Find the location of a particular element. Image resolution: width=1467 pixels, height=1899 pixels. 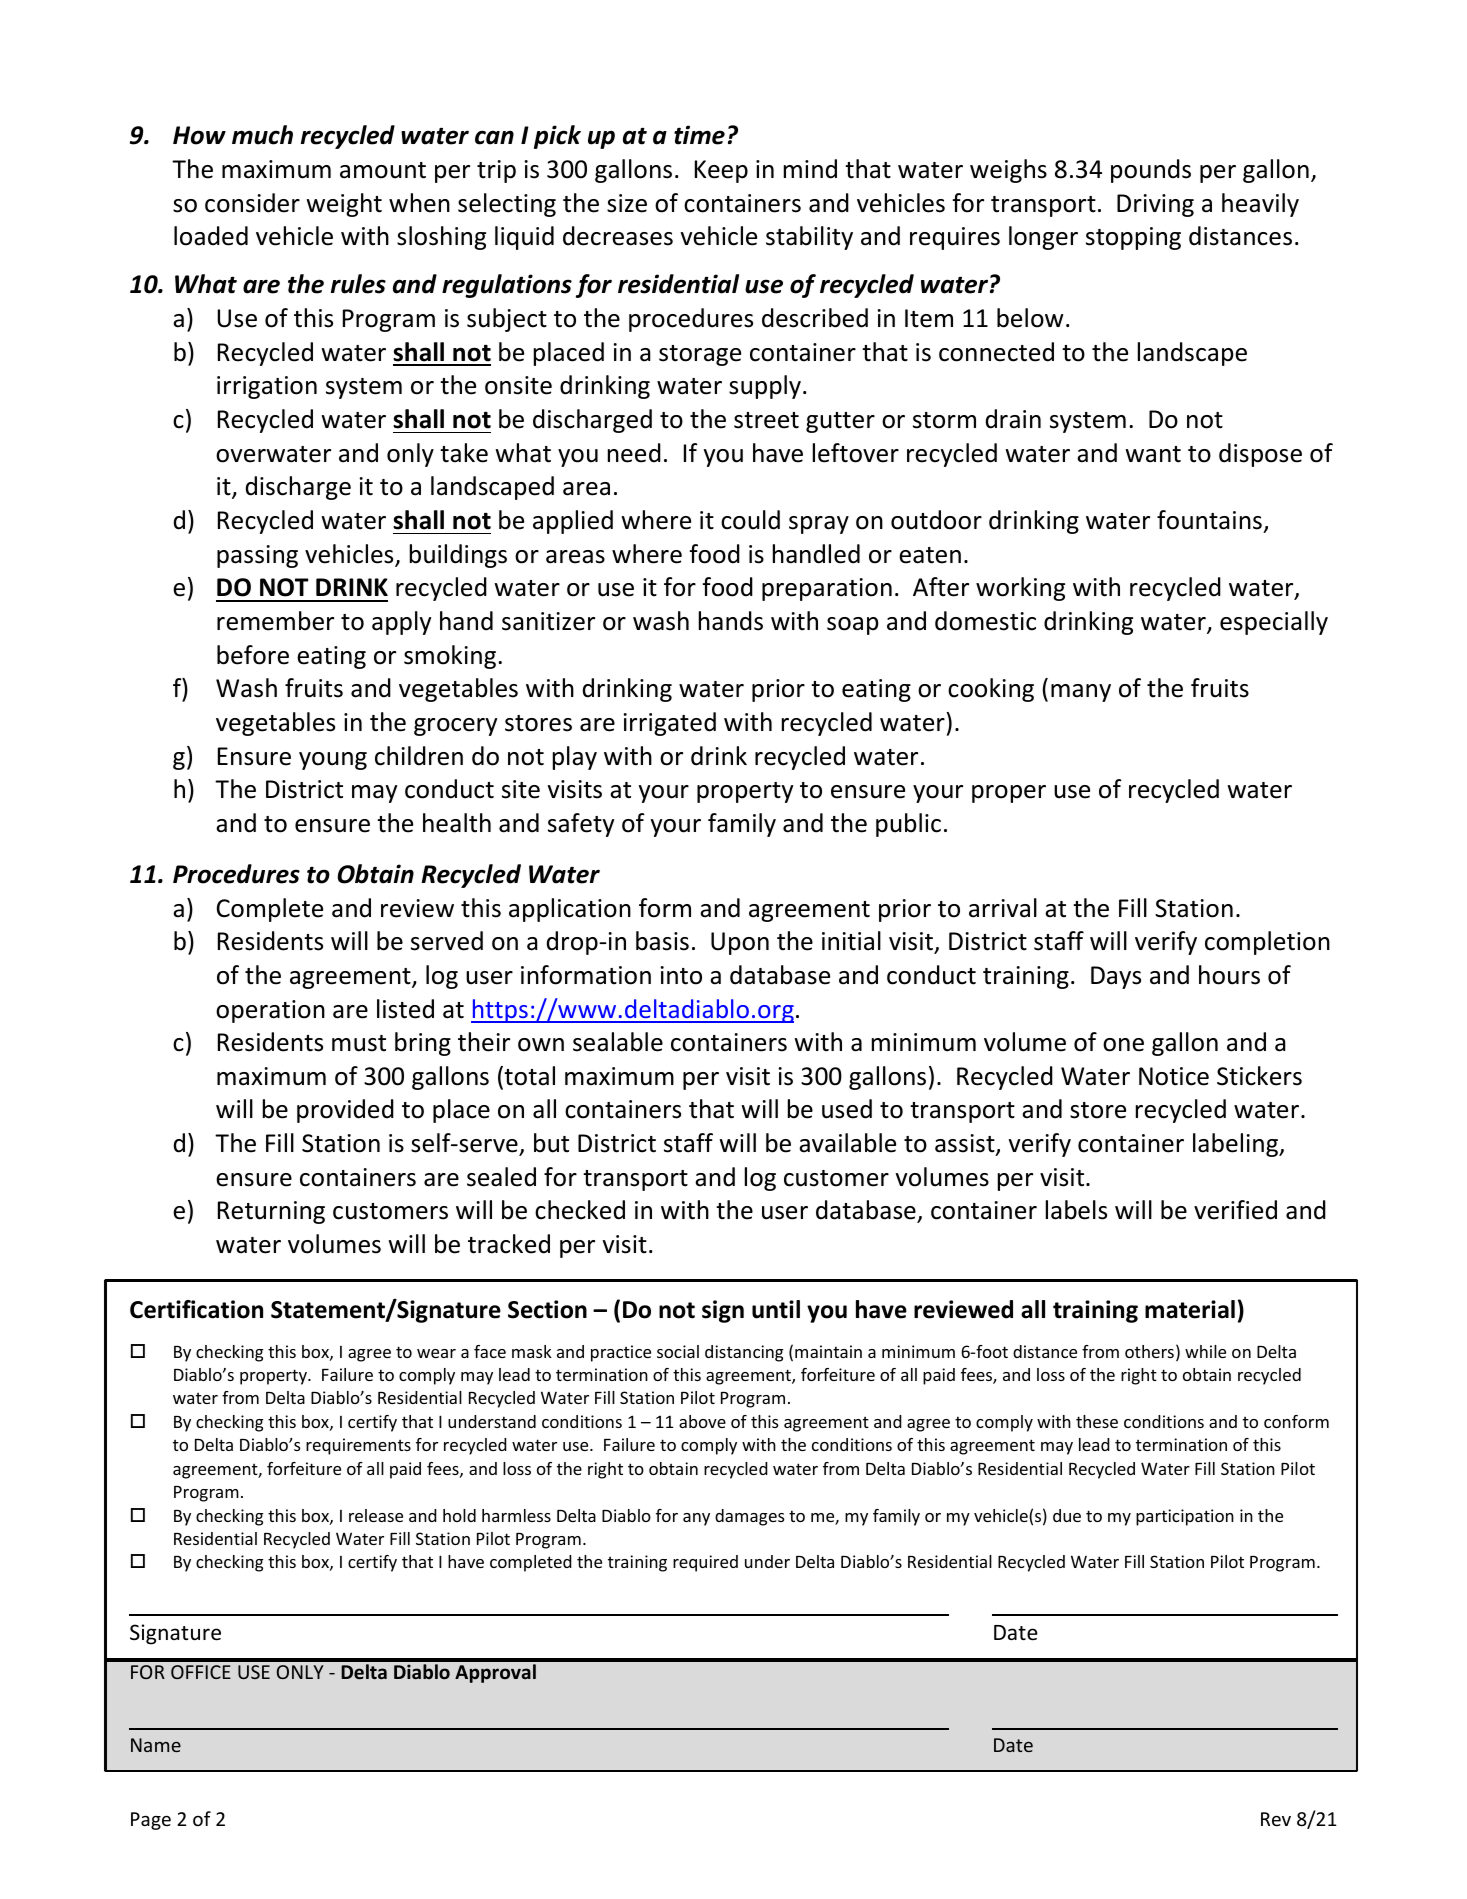

pounds is located at coordinates (1151, 171).
